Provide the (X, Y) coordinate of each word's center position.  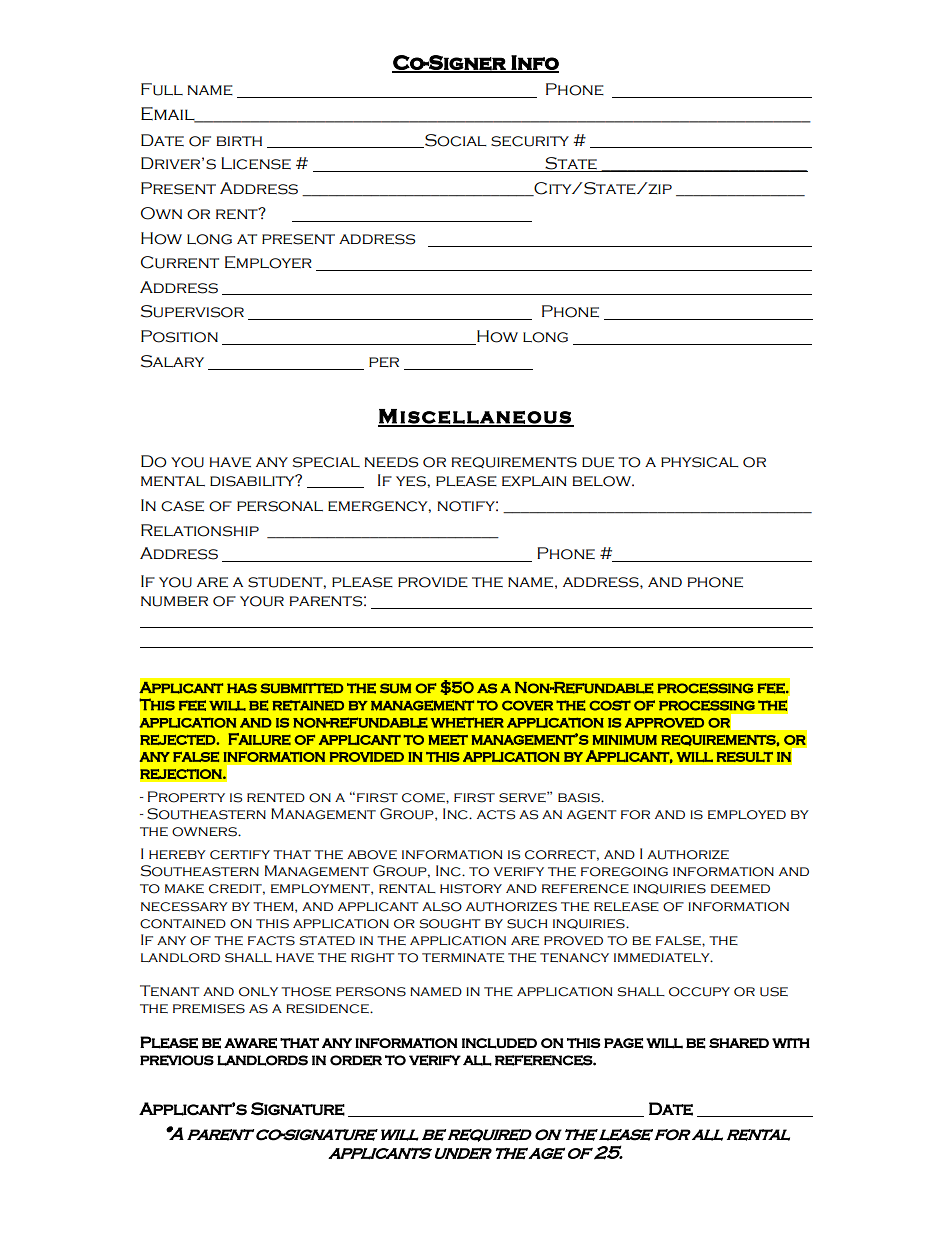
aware (250, 1043)
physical (700, 462)
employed (747, 815)
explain (534, 481)
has (242, 688)
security (530, 141)
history (471, 889)
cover (527, 705)
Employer (268, 262)
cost (610, 705)
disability (253, 481)
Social (455, 141)
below (603, 481)
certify (240, 855)
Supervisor (192, 311)
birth (239, 141)
